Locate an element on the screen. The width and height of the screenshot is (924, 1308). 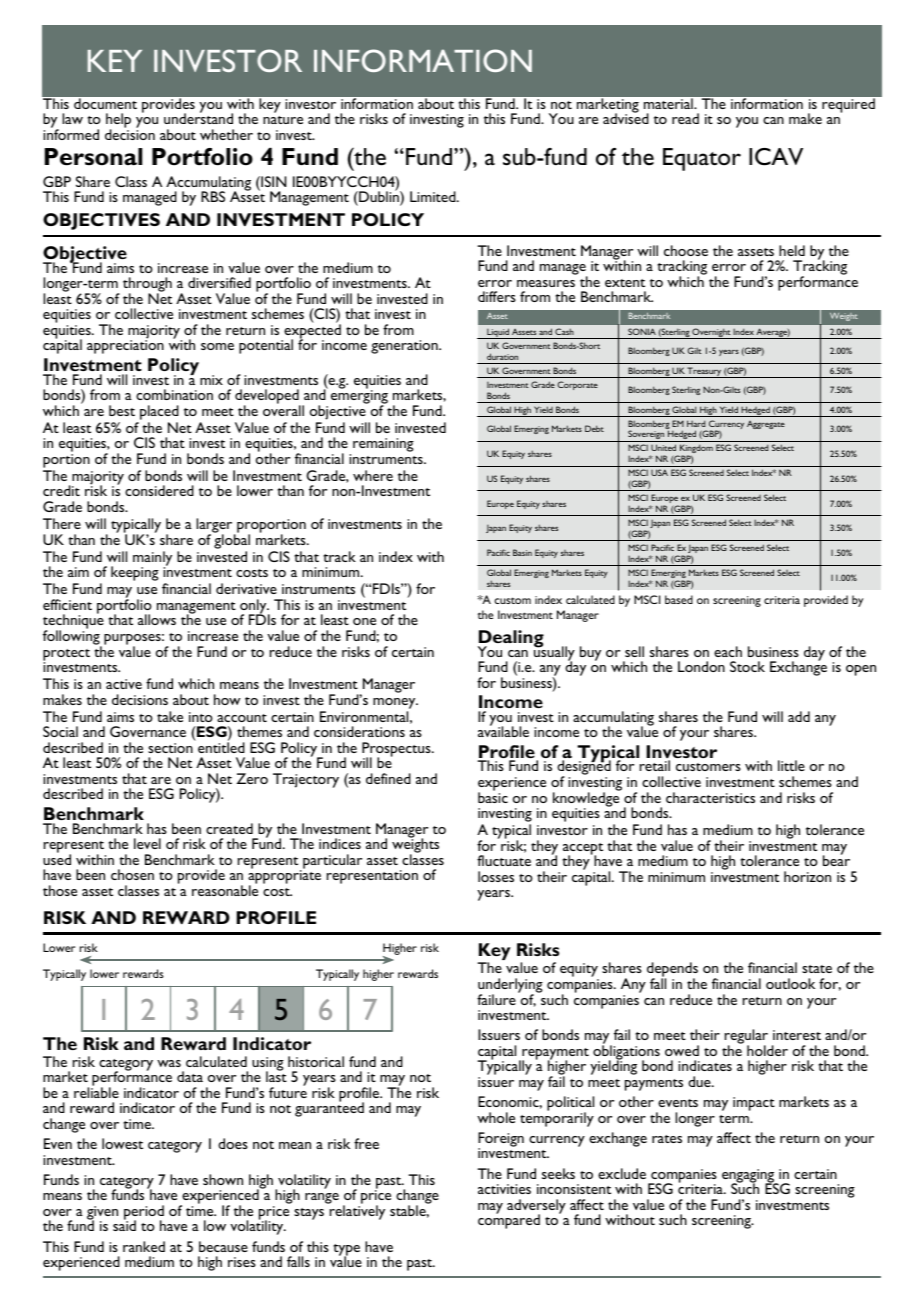
money is located at coordinates (395, 703).
